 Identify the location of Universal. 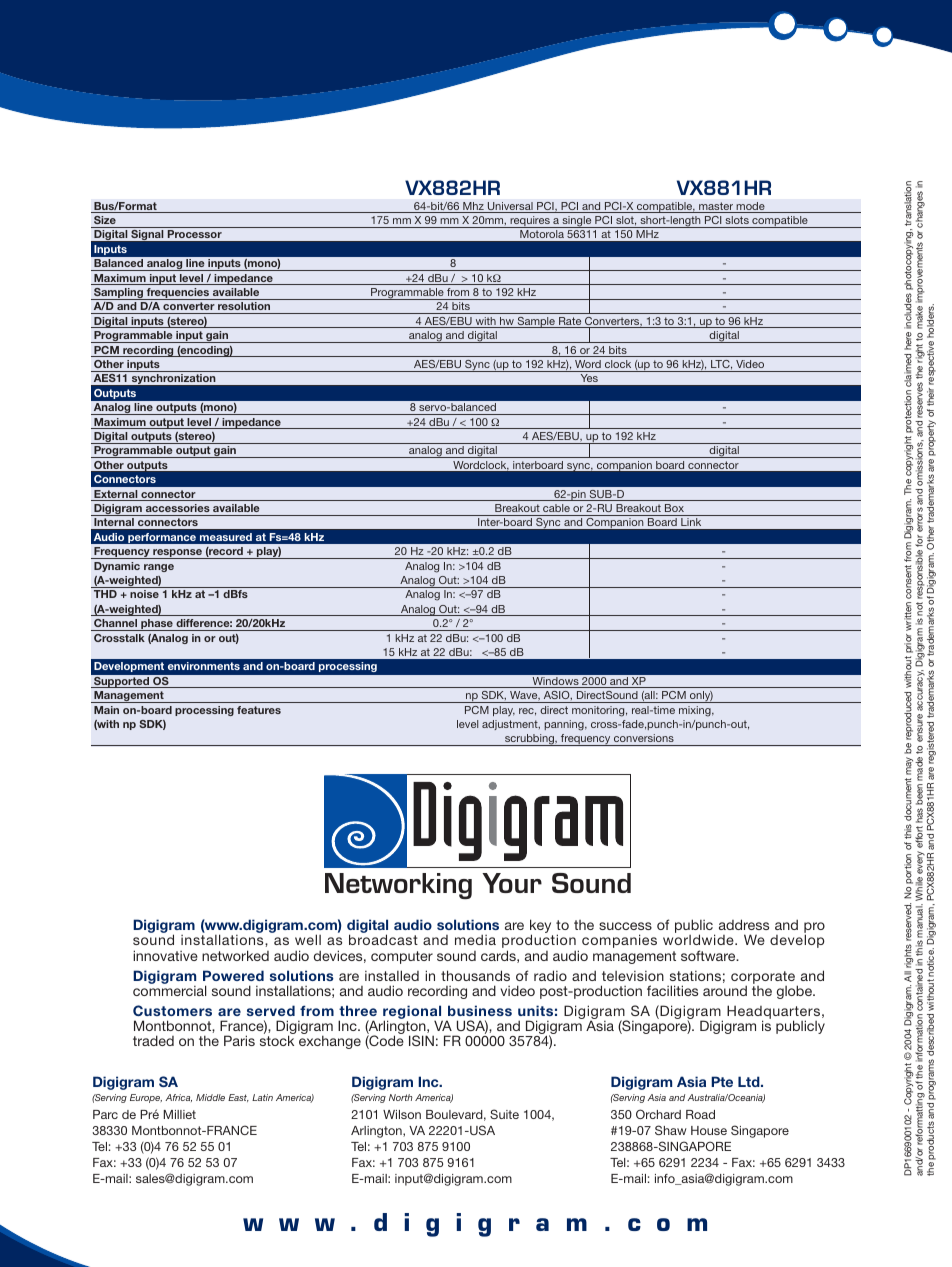
(510, 207).
